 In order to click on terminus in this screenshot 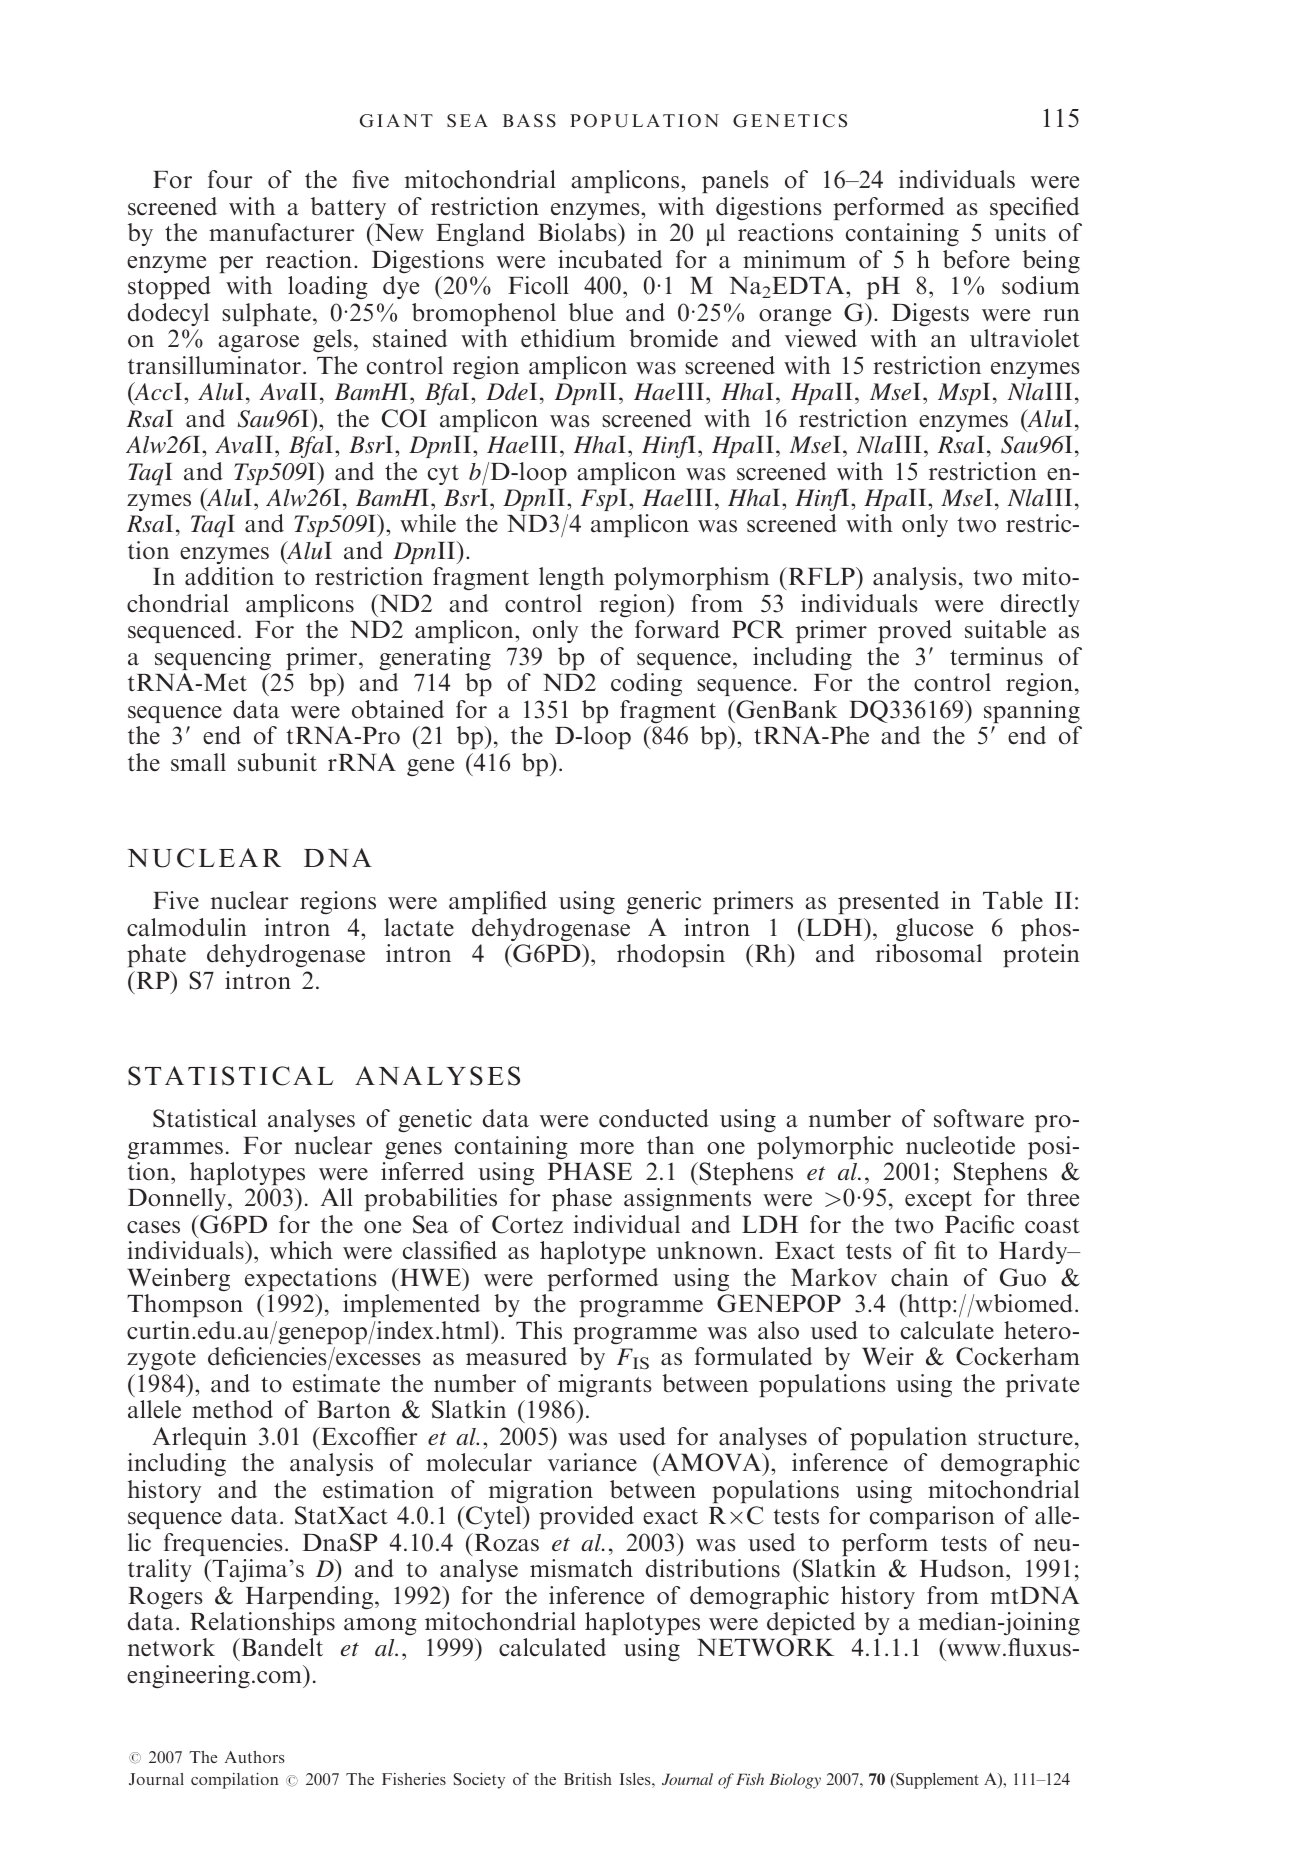, I will do `click(996, 656)`.
